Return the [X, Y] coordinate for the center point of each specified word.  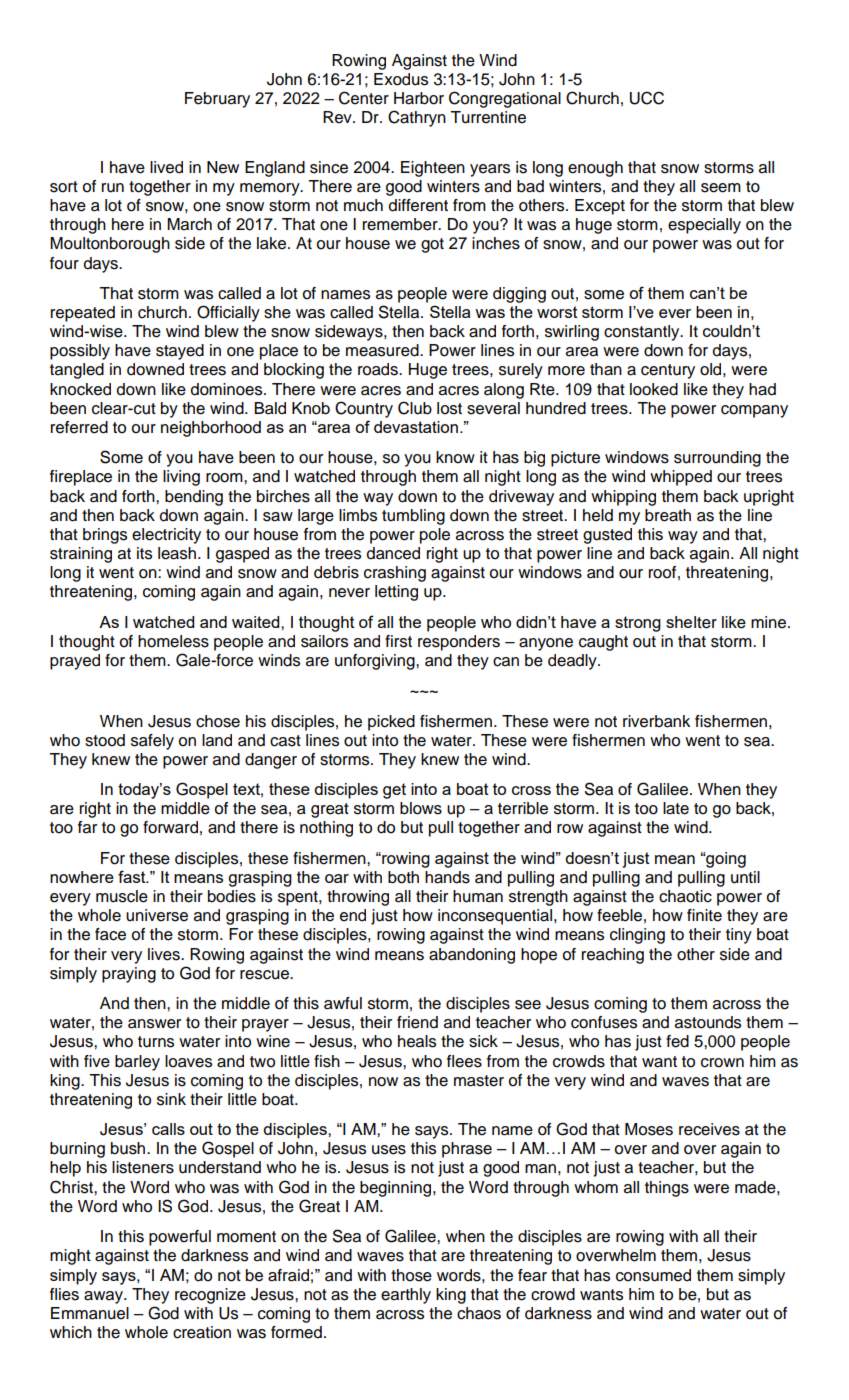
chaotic [685, 896]
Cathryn [417, 118]
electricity [166, 536]
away [104, 1297]
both [403, 877]
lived [166, 167]
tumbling [413, 517]
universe [157, 915]
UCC [647, 98]
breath [668, 515]
